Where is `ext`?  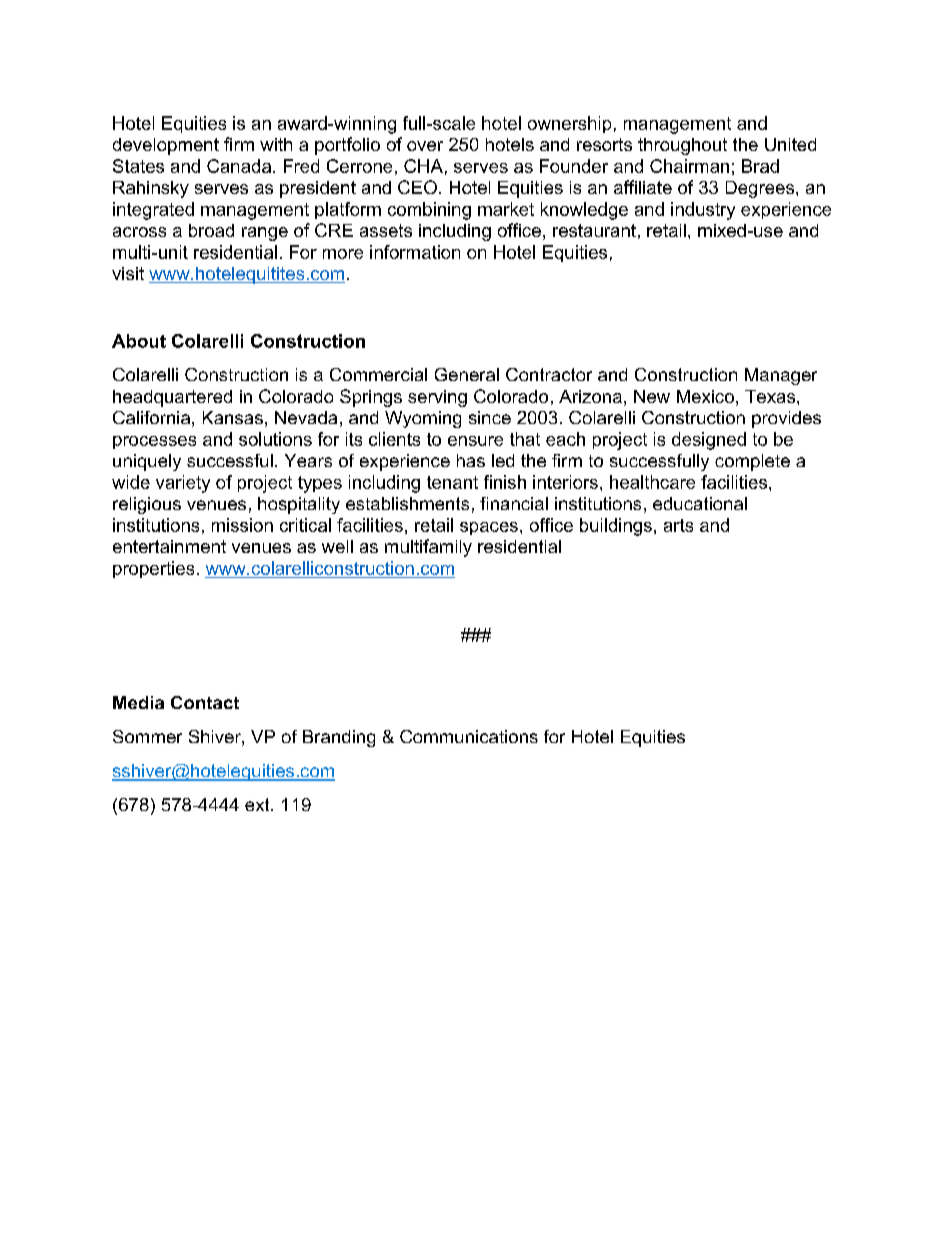
ext is located at coordinates (258, 804).
